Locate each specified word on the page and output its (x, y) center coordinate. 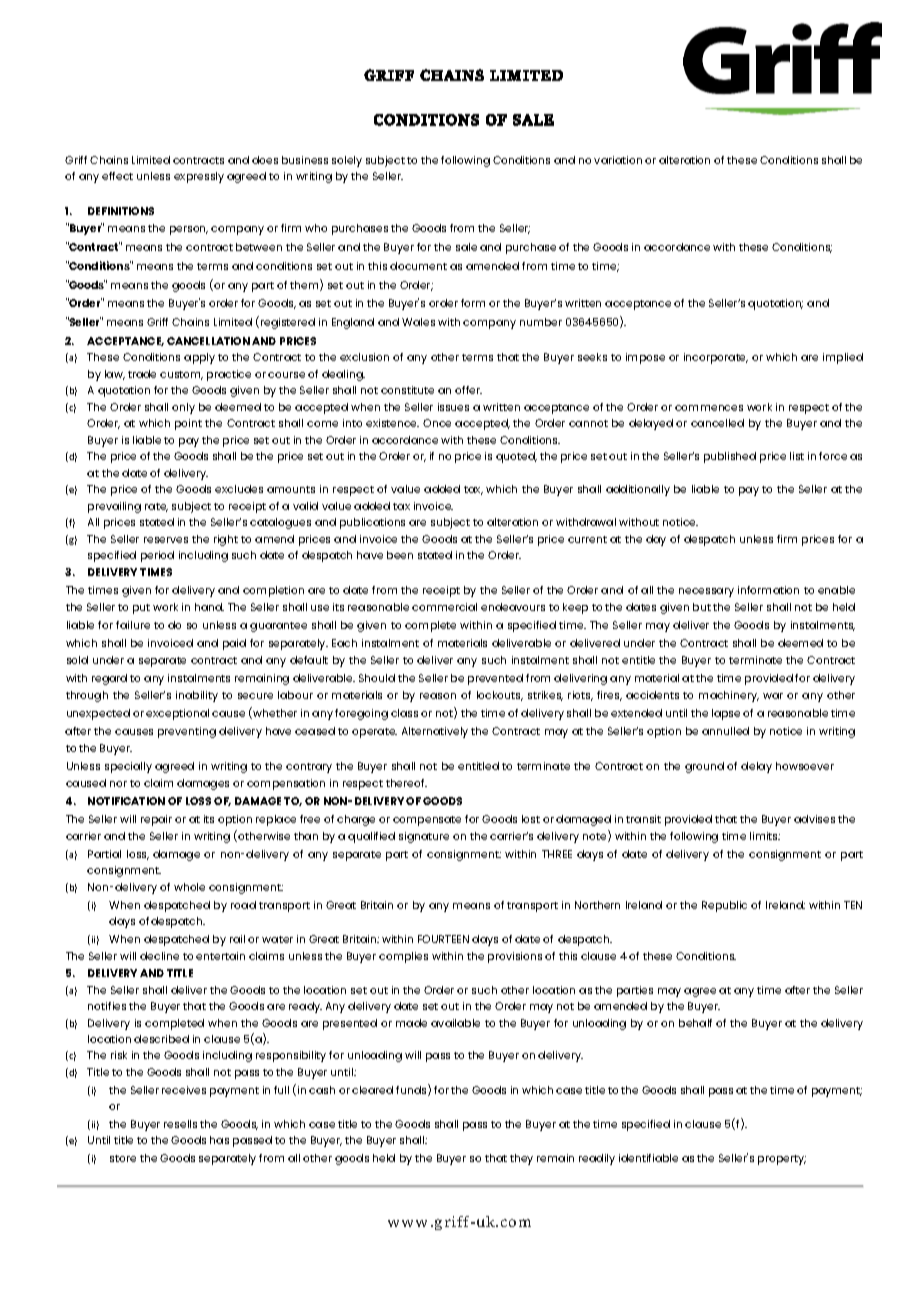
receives (184, 1090)
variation (618, 160)
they (521, 1159)
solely (347, 161)
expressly (199, 177)
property (782, 1160)
